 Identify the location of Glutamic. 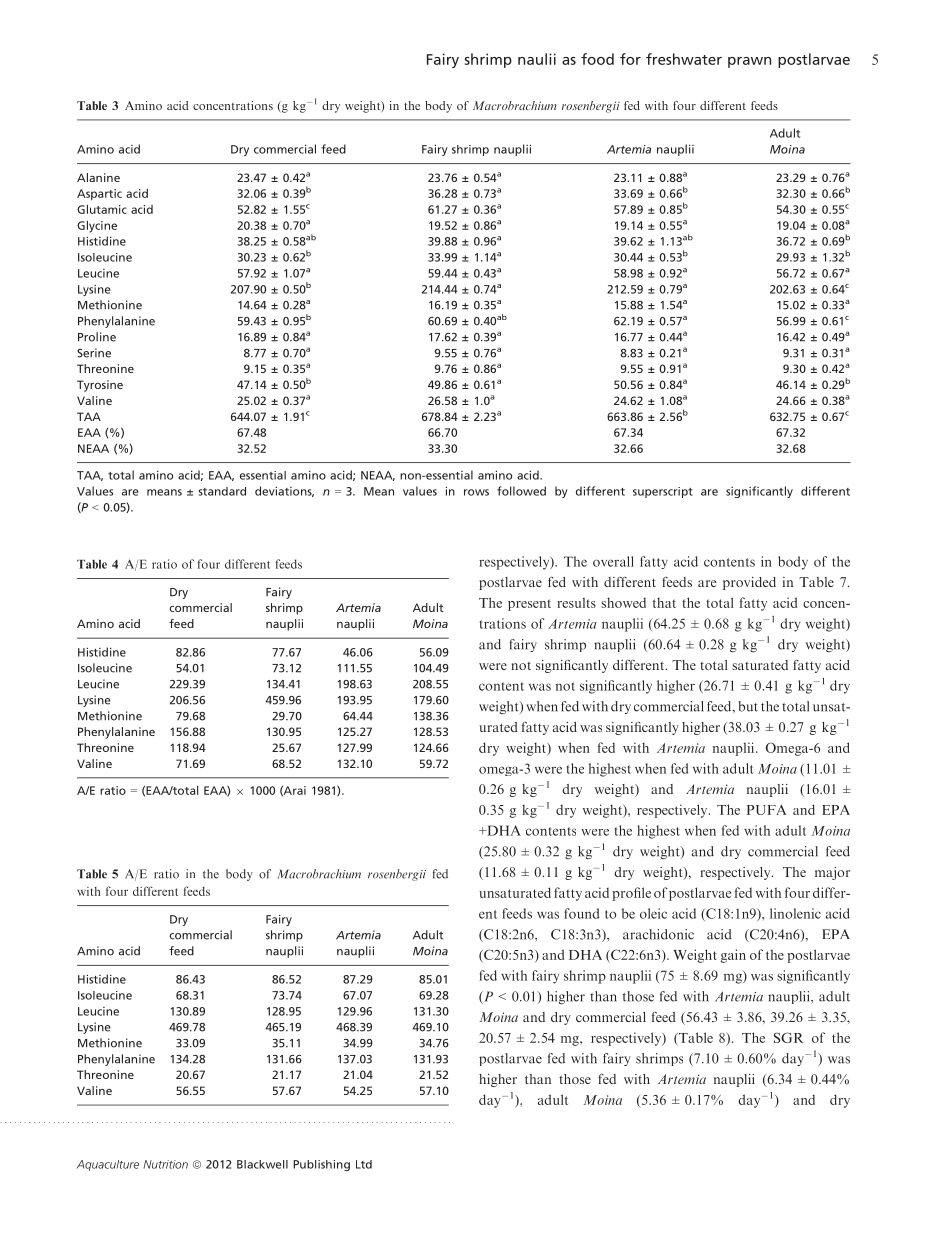
(102, 209).
